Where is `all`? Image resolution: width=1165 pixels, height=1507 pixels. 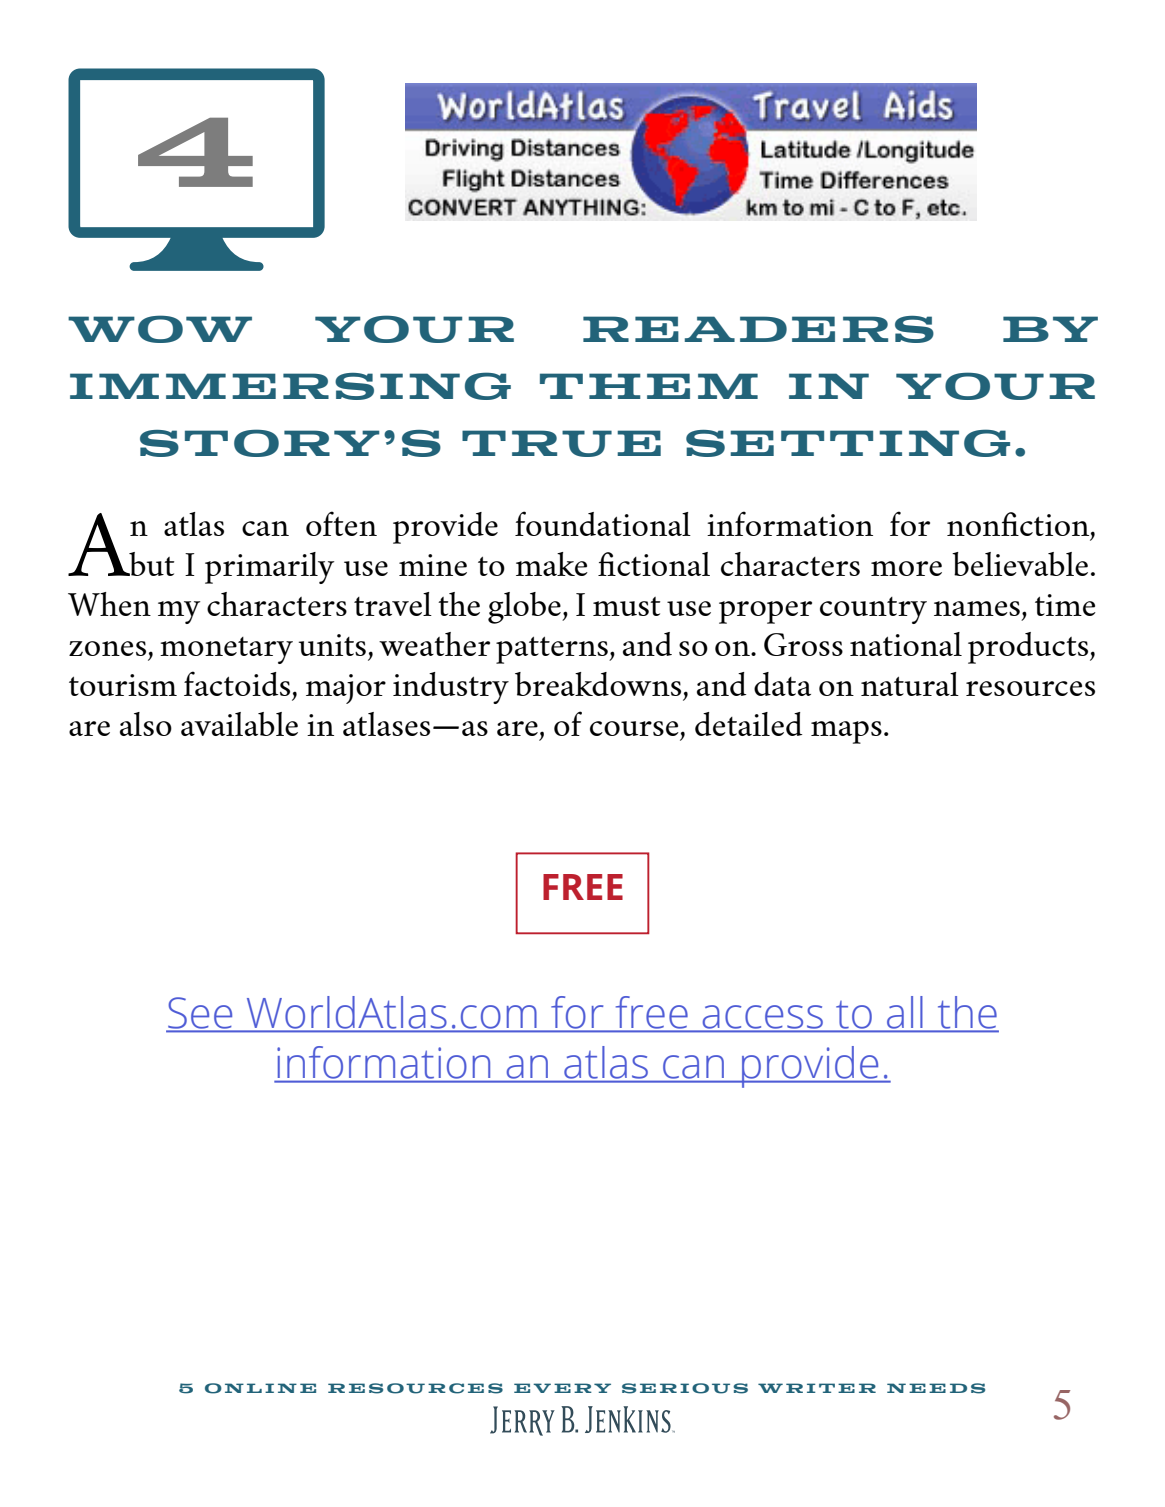 all is located at coordinates (905, 1013).
